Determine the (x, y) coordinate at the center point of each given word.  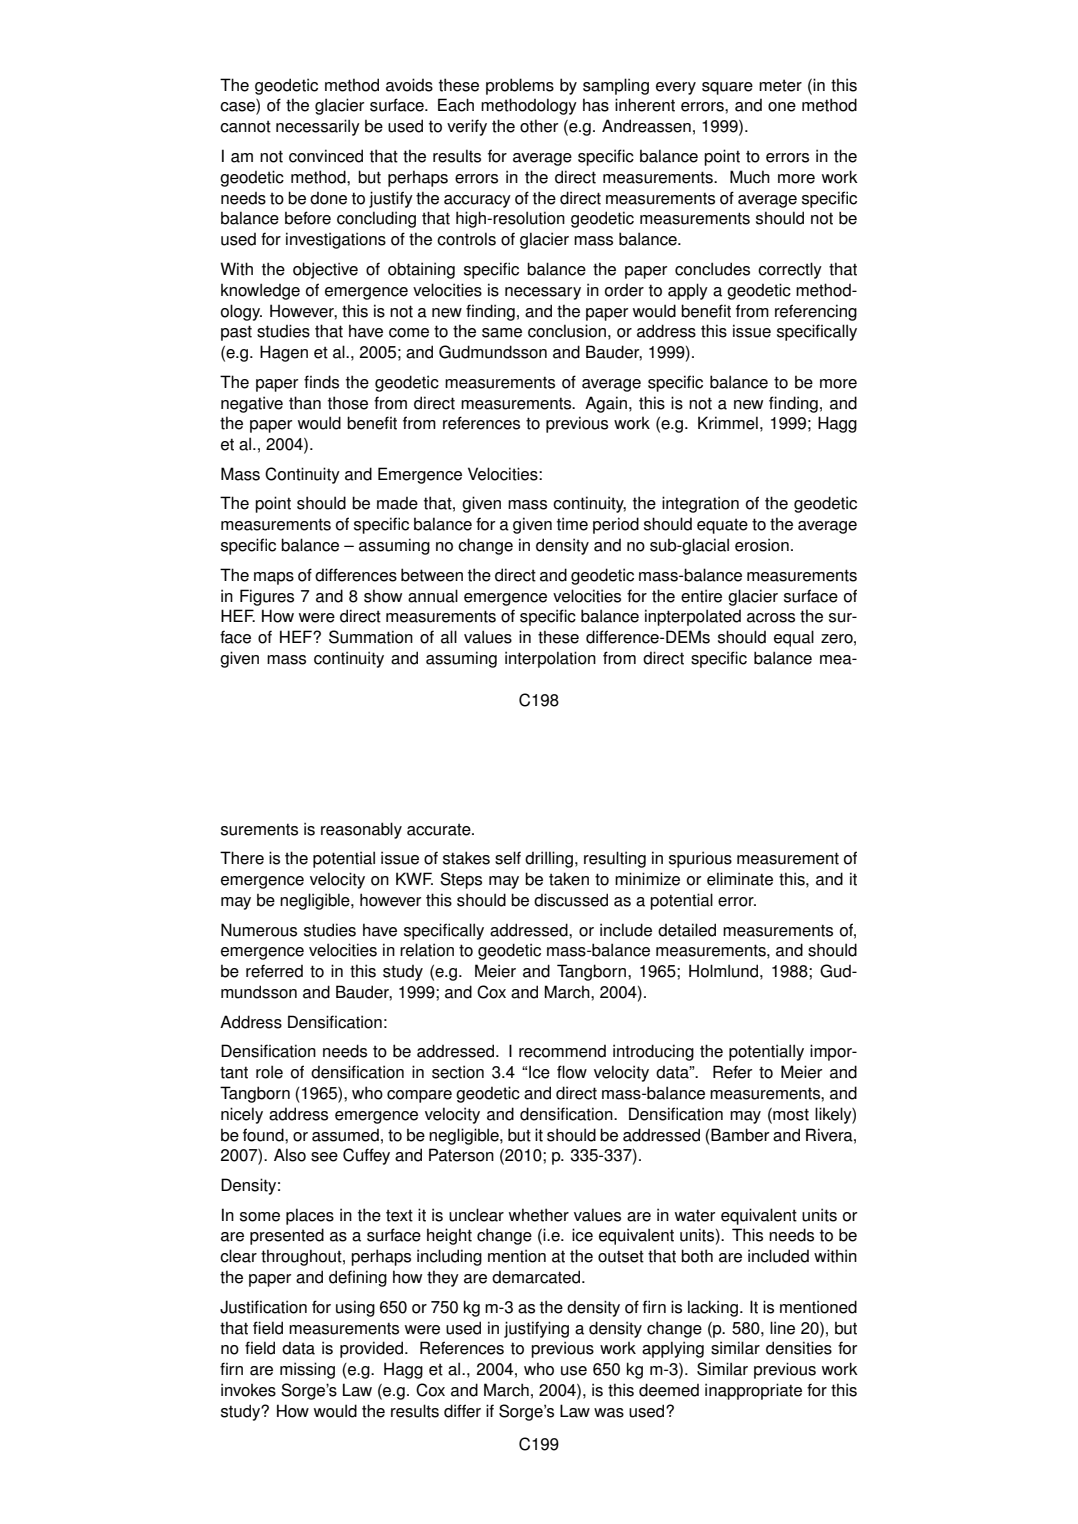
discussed (571, 900)
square (727, 88)
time (572, 524)
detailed (687, 930)
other (539, 126)
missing (307, 1370)
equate (722, 526)
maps (274, 578)
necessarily (318, 127)
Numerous (259, 930)
